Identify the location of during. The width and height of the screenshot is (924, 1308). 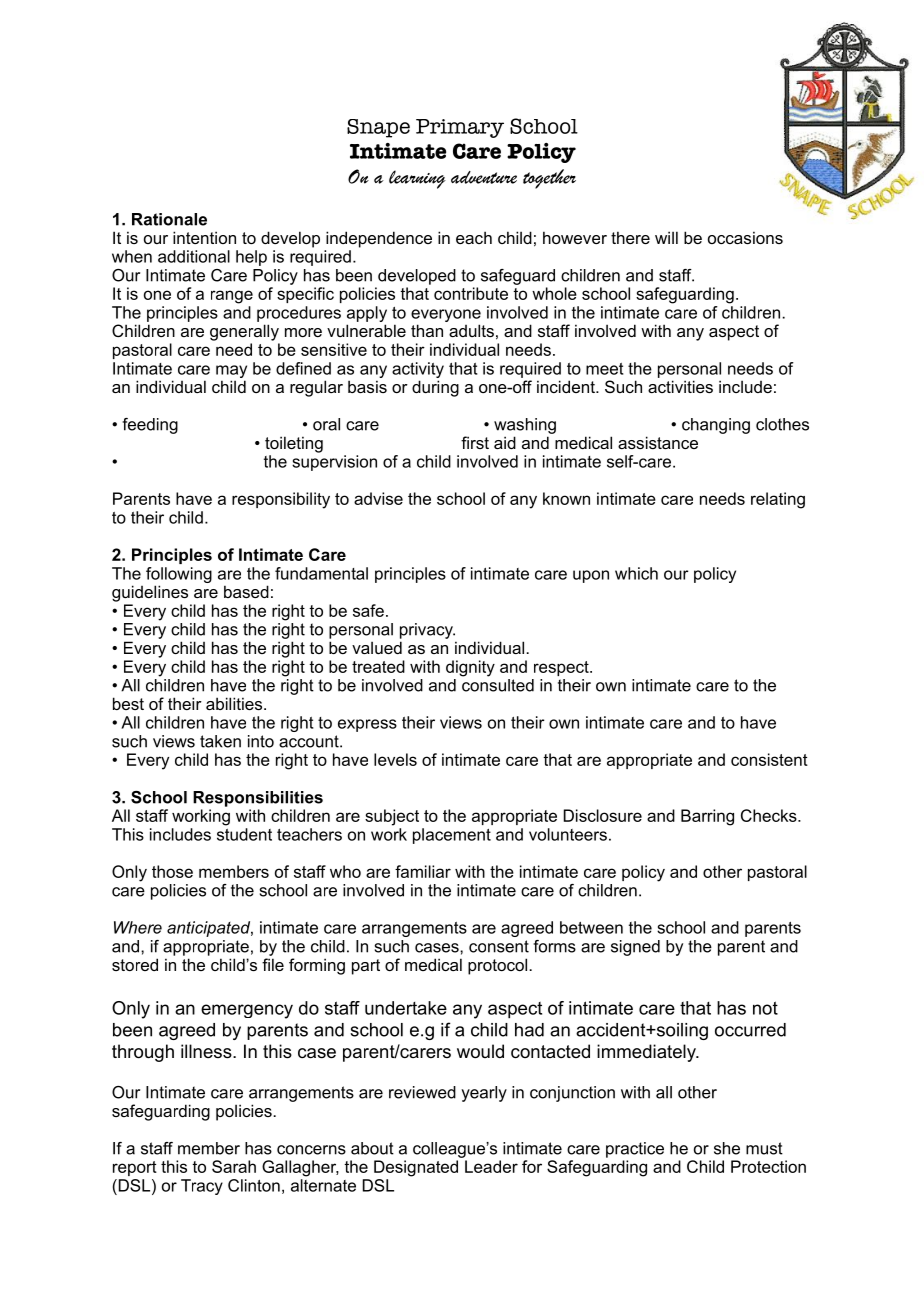
(435, 388).
